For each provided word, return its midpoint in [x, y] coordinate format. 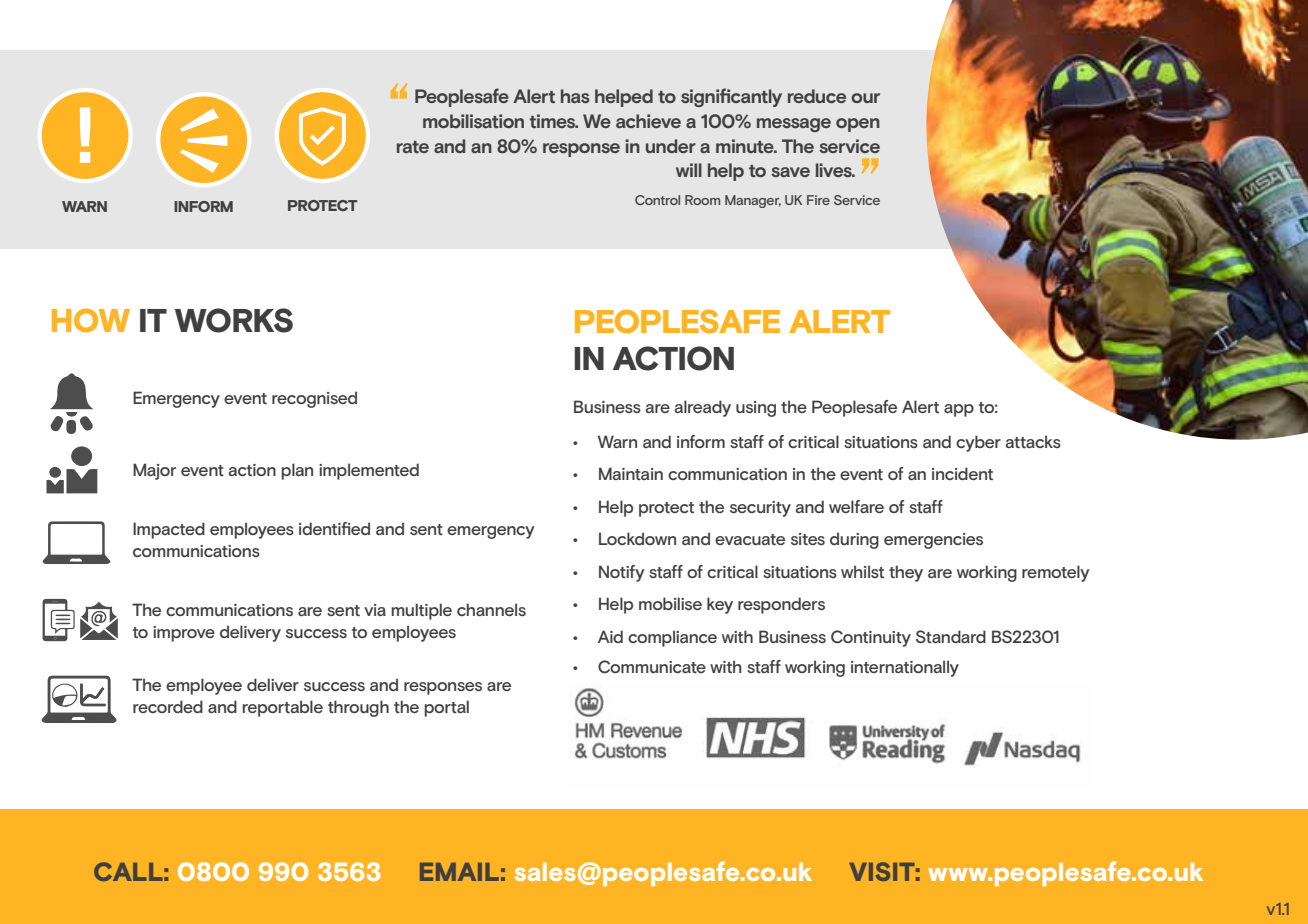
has [575, 96]
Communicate [652, 666]
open [858, 125]
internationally [905, 668]
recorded [168, 706]
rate [413, 147]
